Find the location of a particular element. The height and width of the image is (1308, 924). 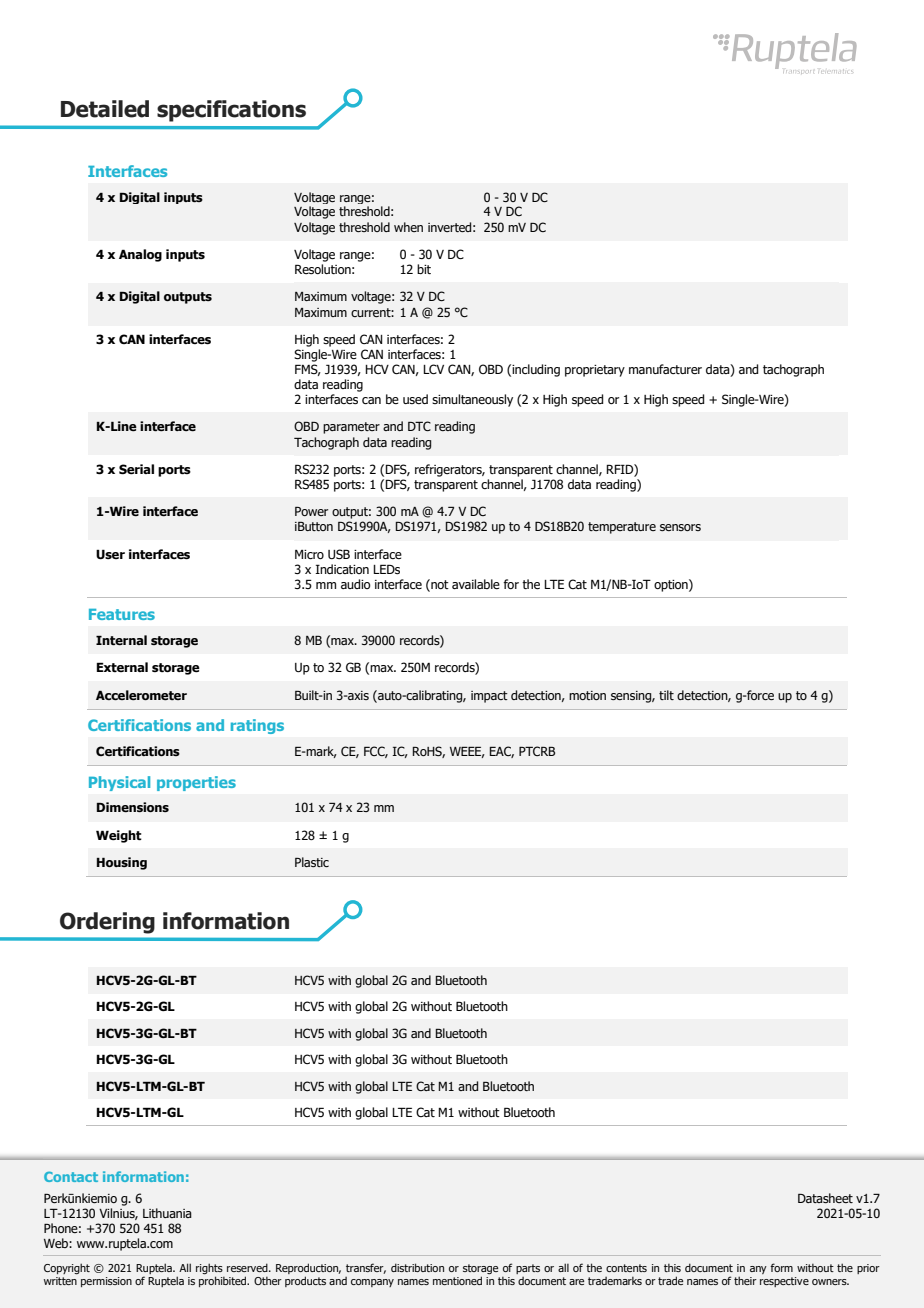

Serial is located at coordinates (136, 469).
